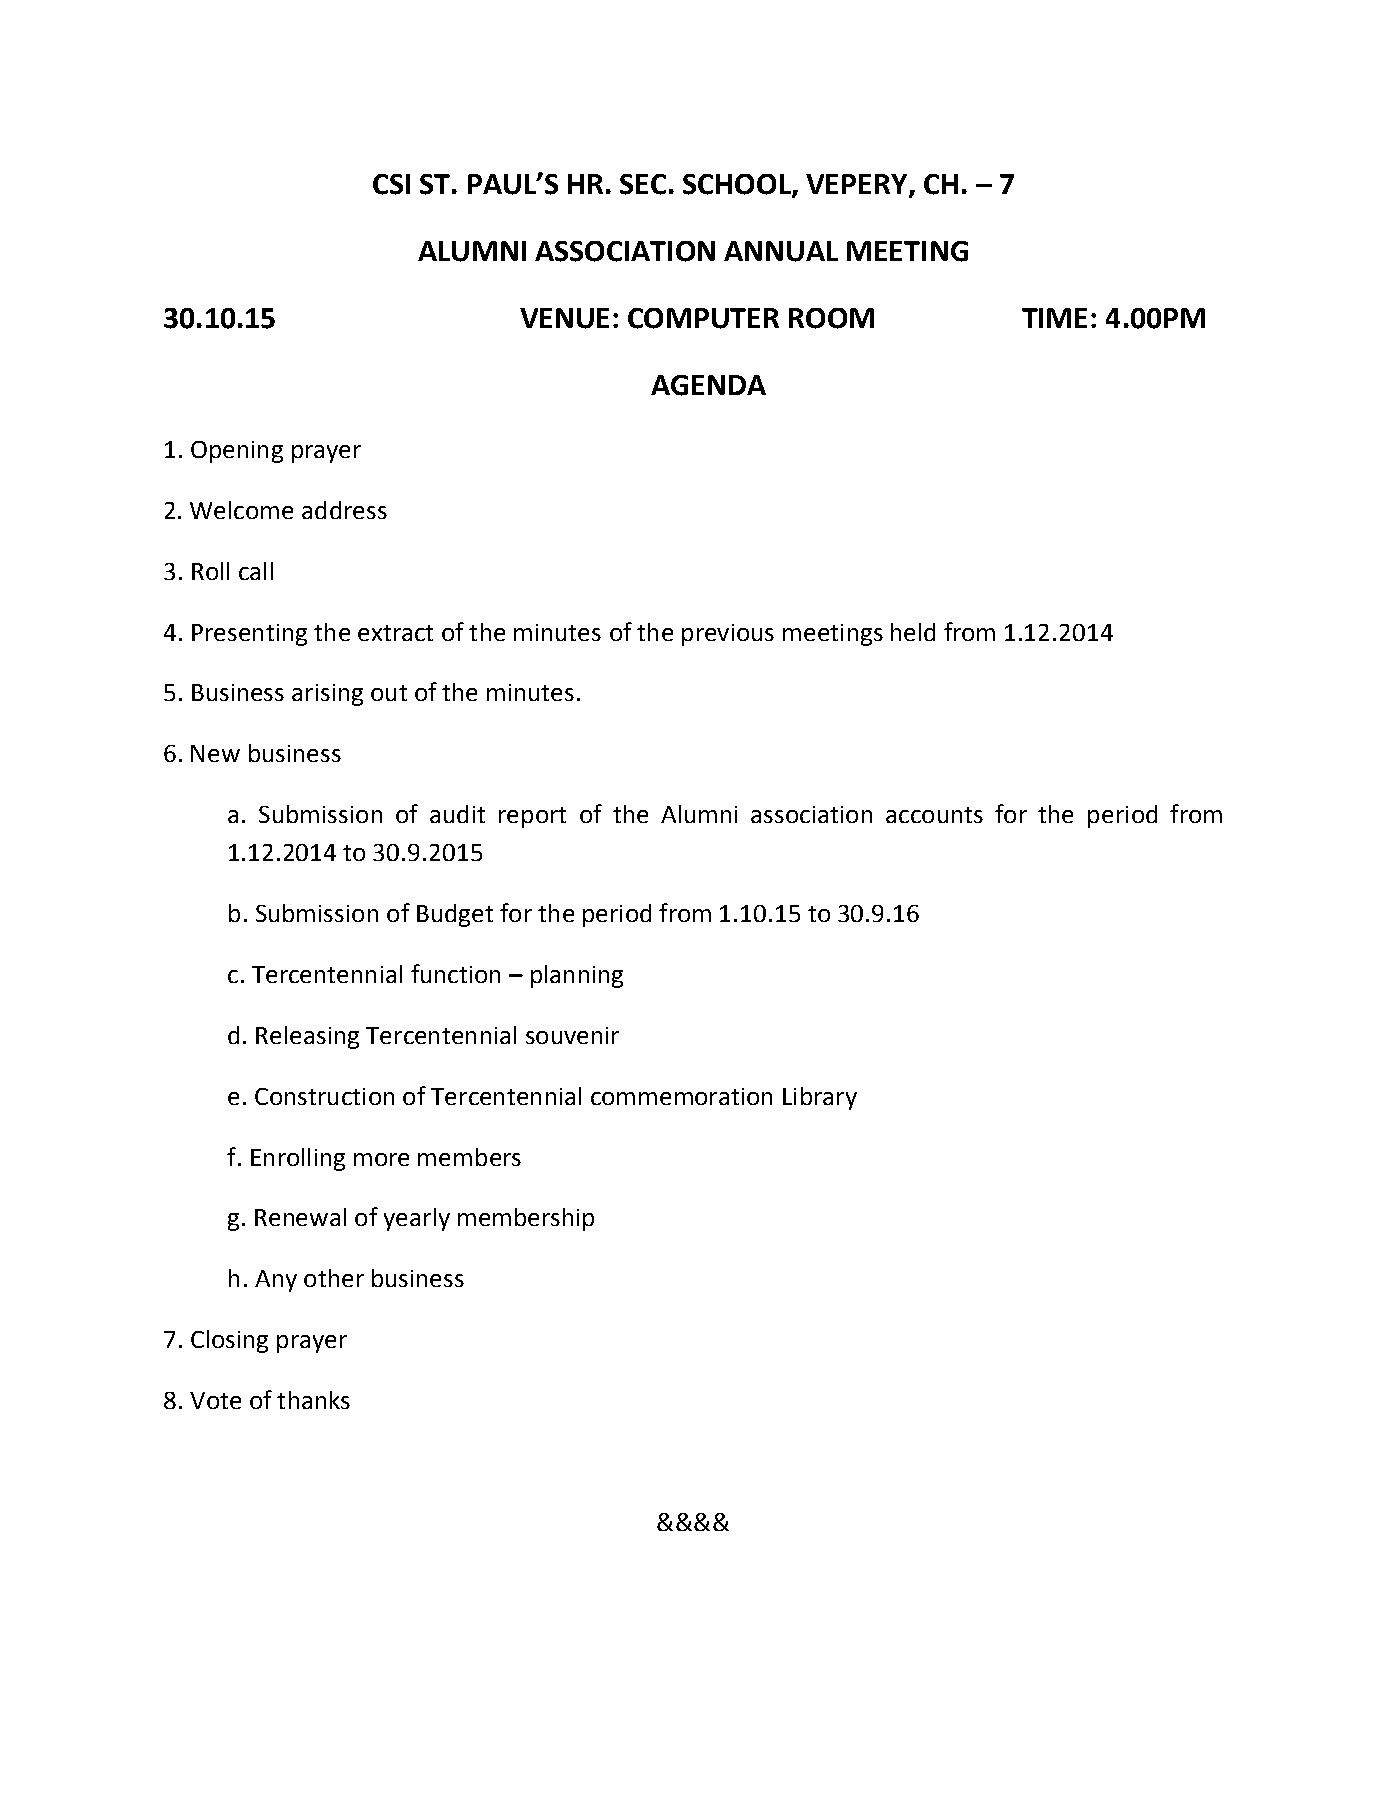  Describe the element at coordinates (728, 635) in the document. I see `previous` at that location.
